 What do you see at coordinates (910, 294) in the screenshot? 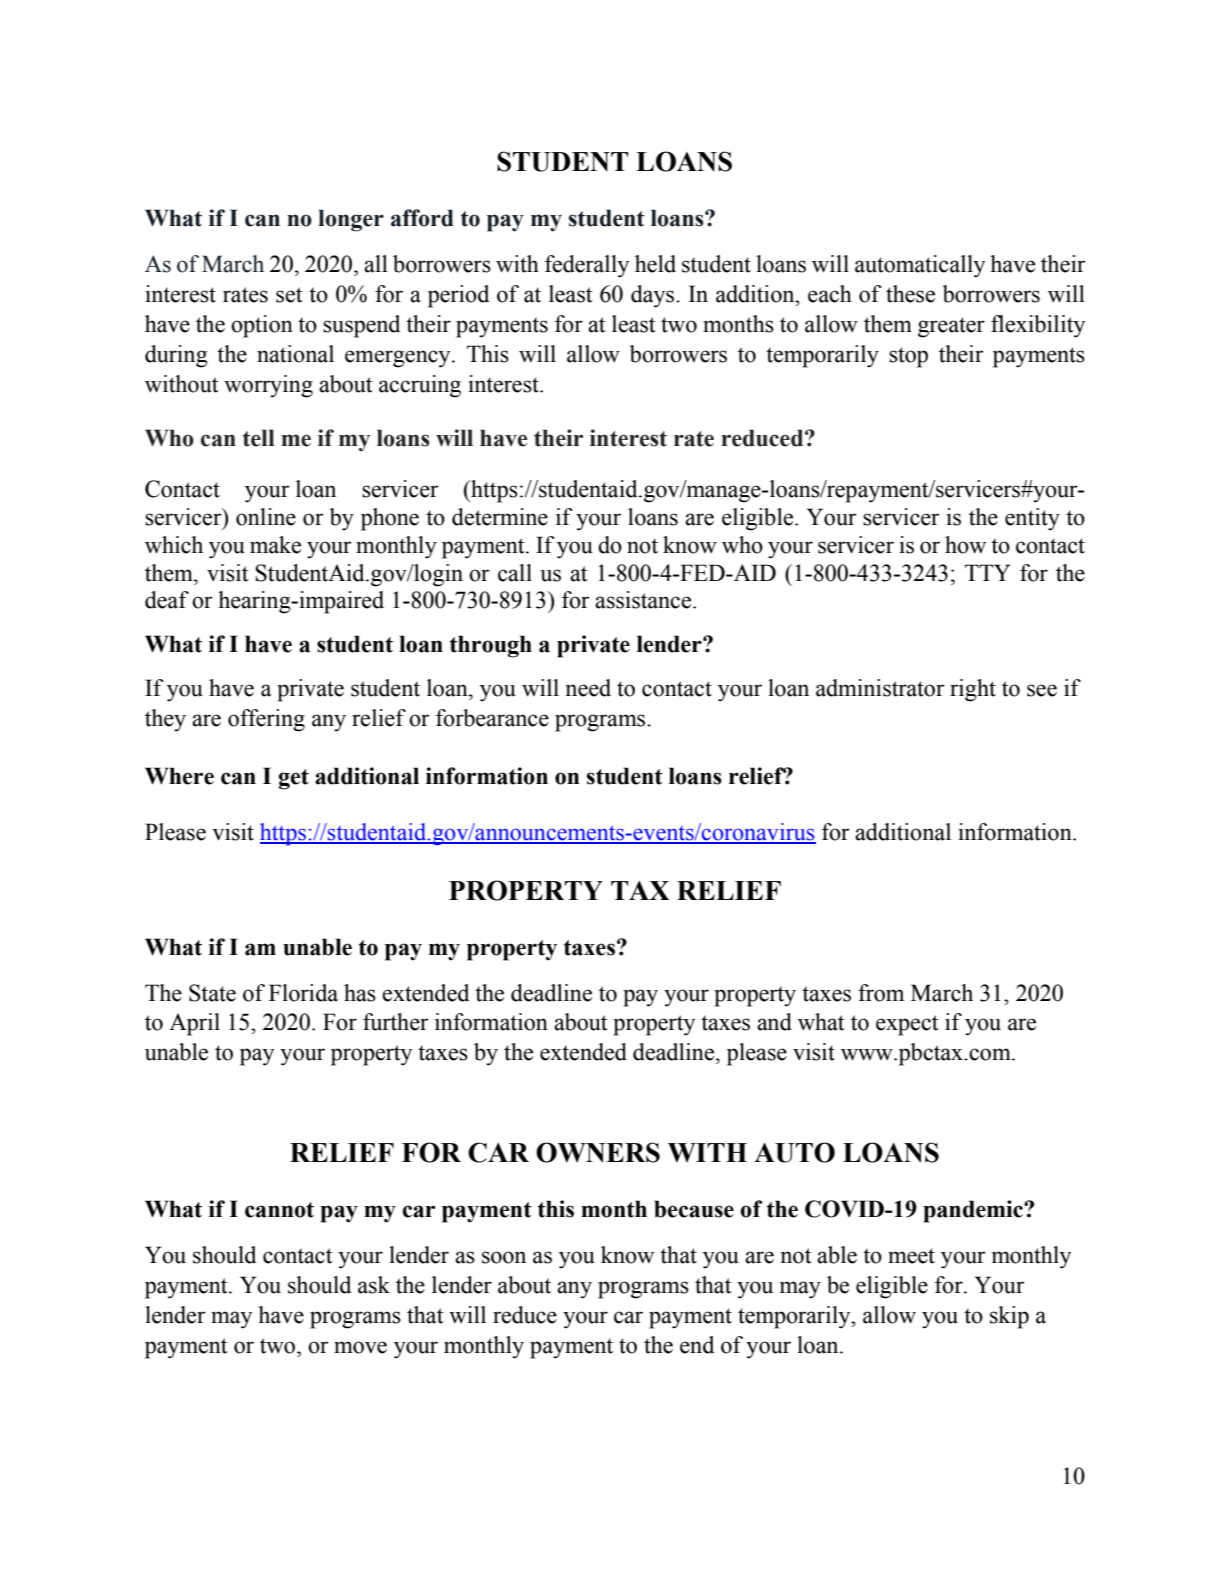
I see `these` at bounding box center [910, 294].
